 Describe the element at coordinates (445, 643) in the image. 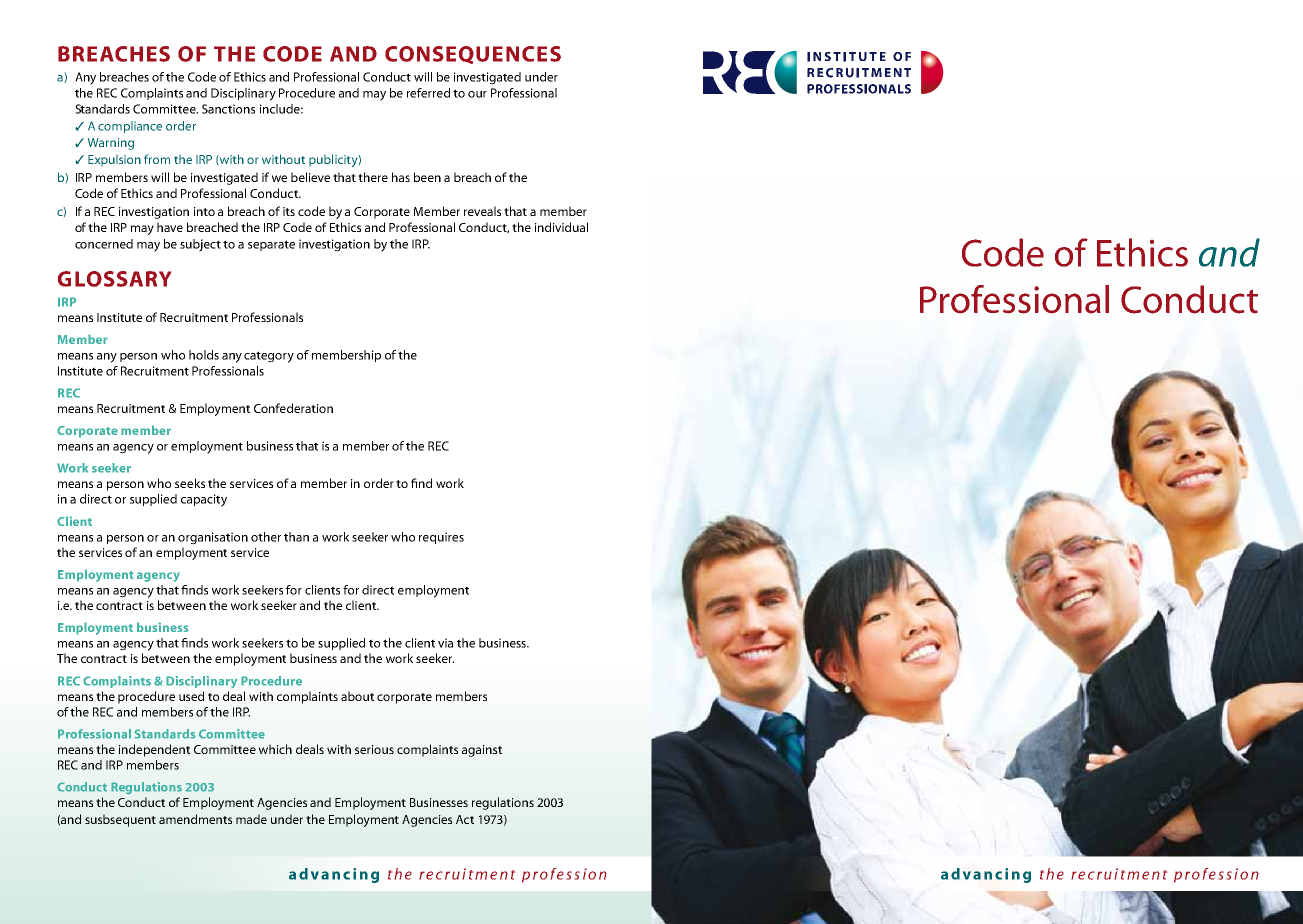

I see `via` at that location.
